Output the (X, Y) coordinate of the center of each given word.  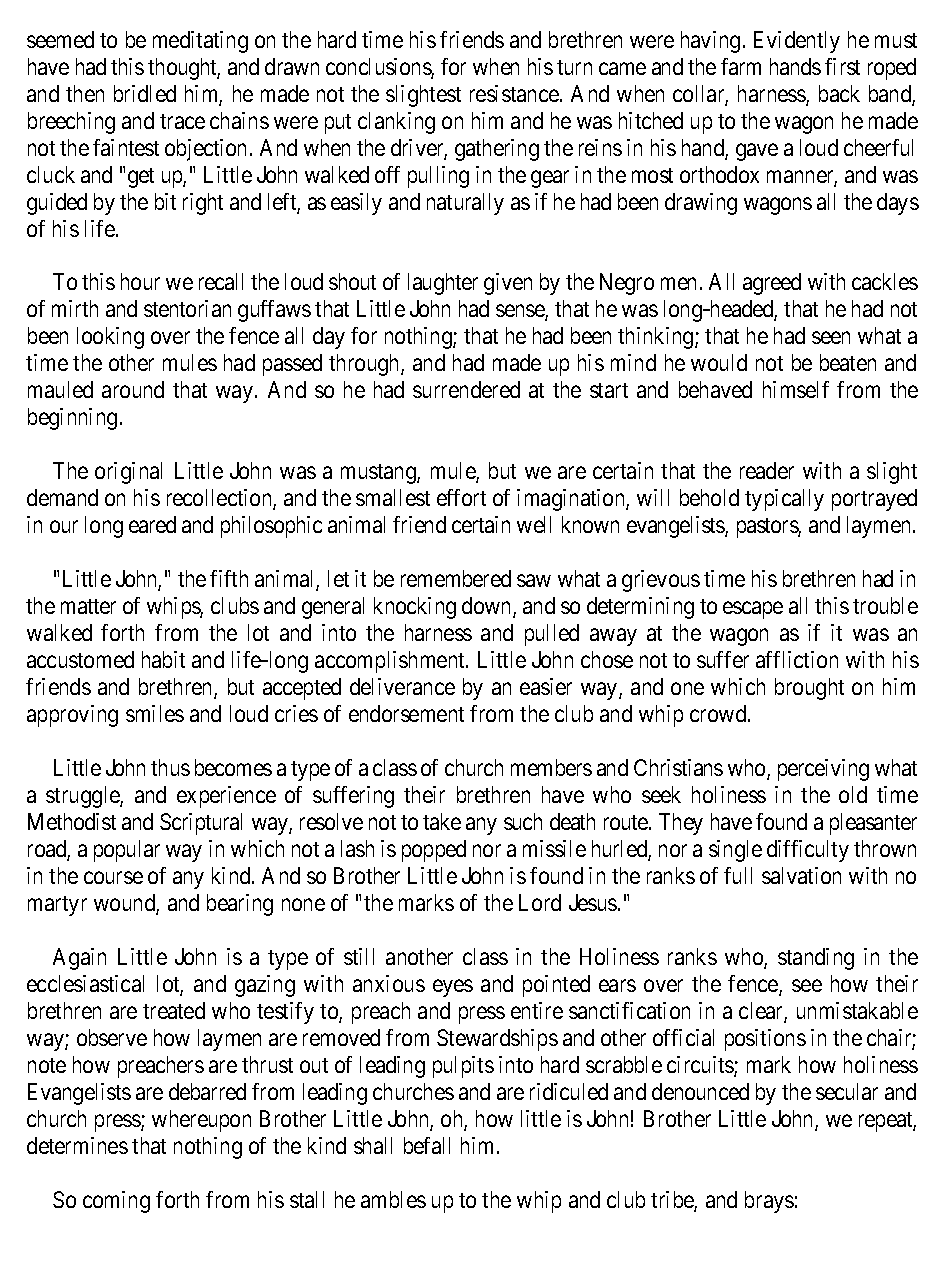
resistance (514, 93)
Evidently (797, 42)
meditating (200, 42)
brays (769, 1202)
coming (116, 1202)
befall (427, 1145)
